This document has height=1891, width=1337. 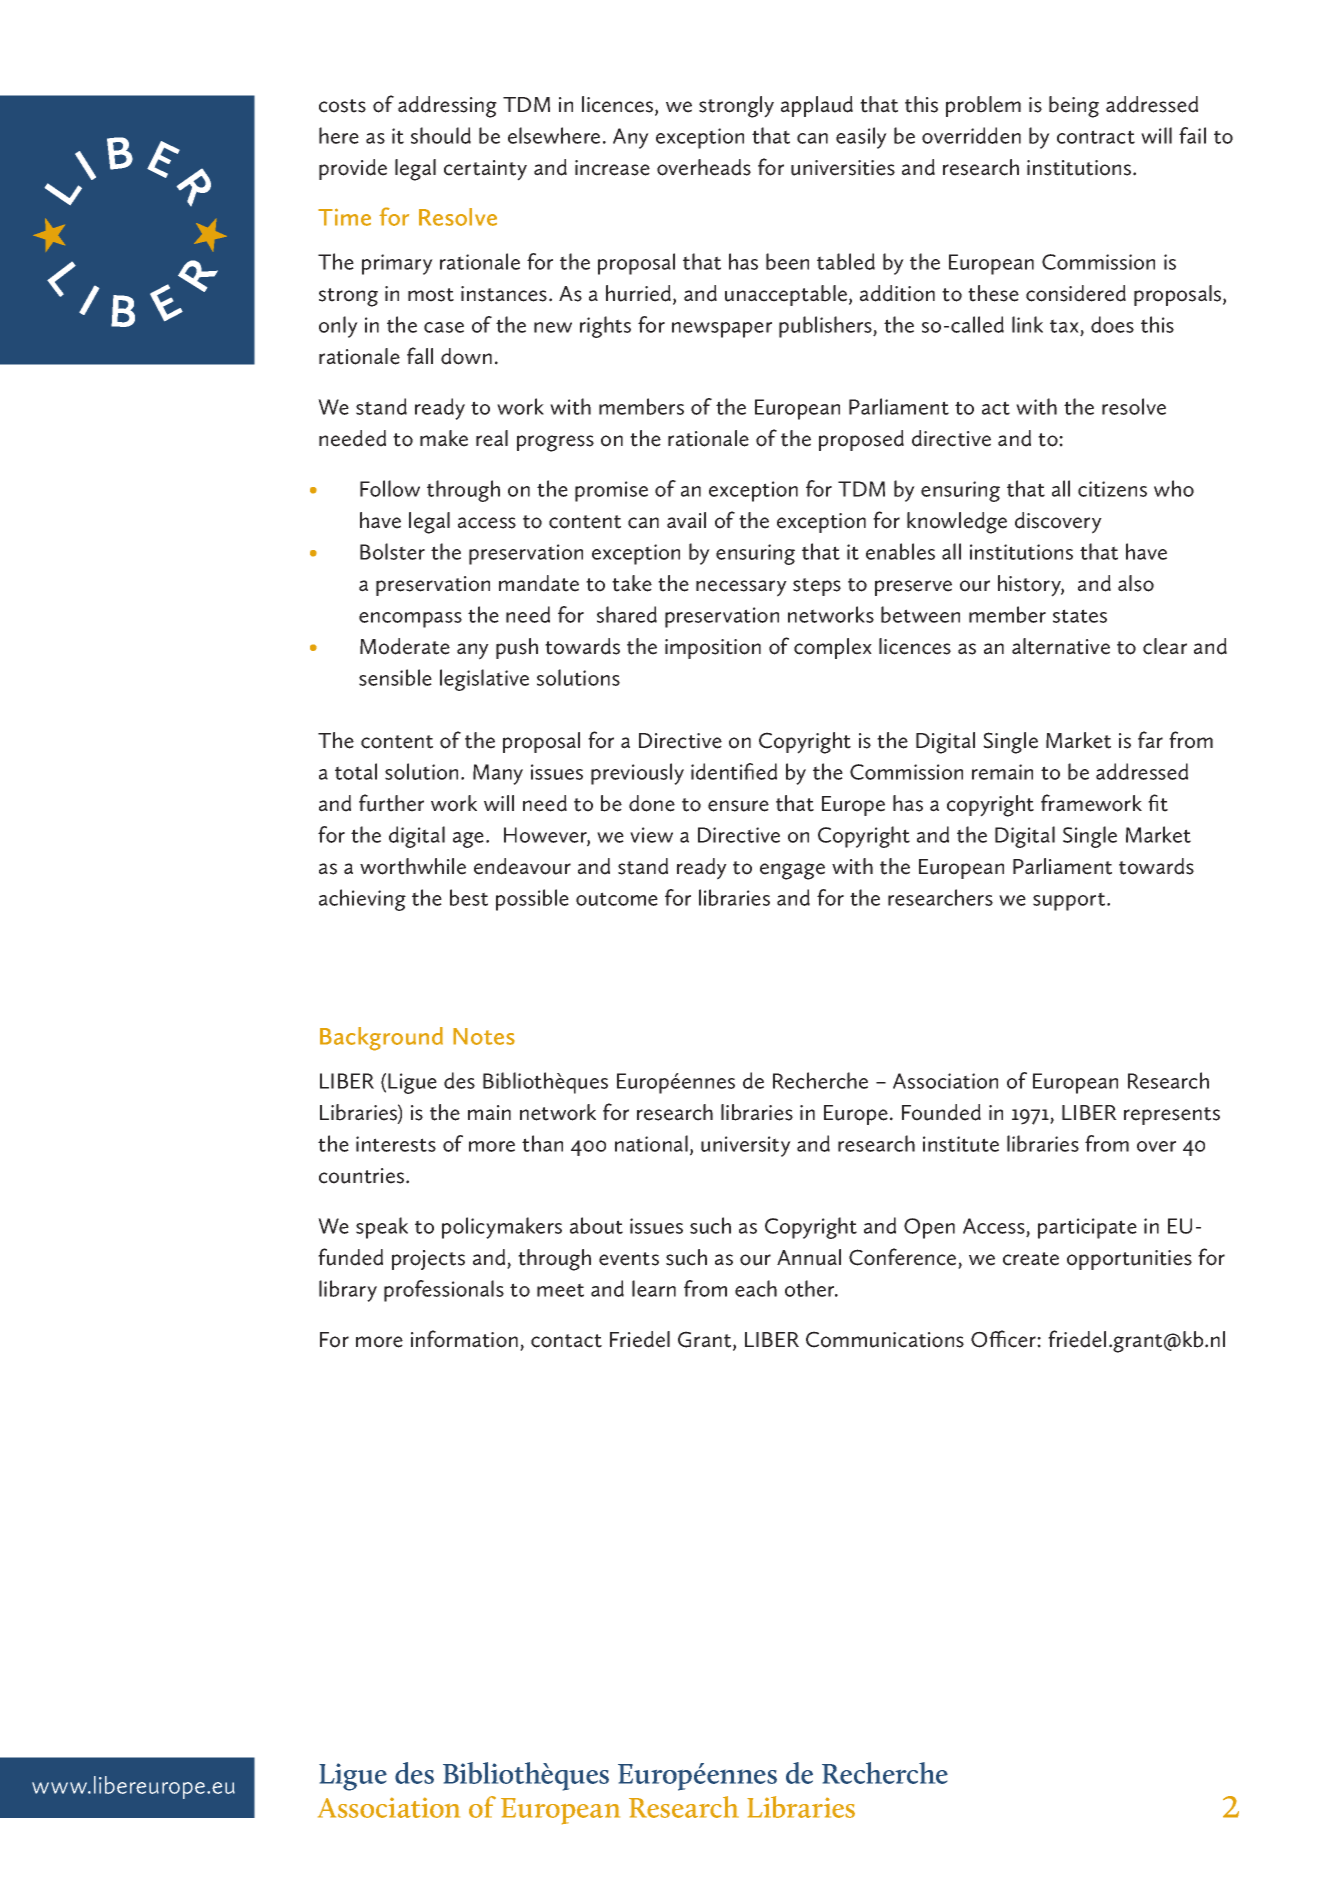 I want to click on professionals, so click(x=444, y=1291).
